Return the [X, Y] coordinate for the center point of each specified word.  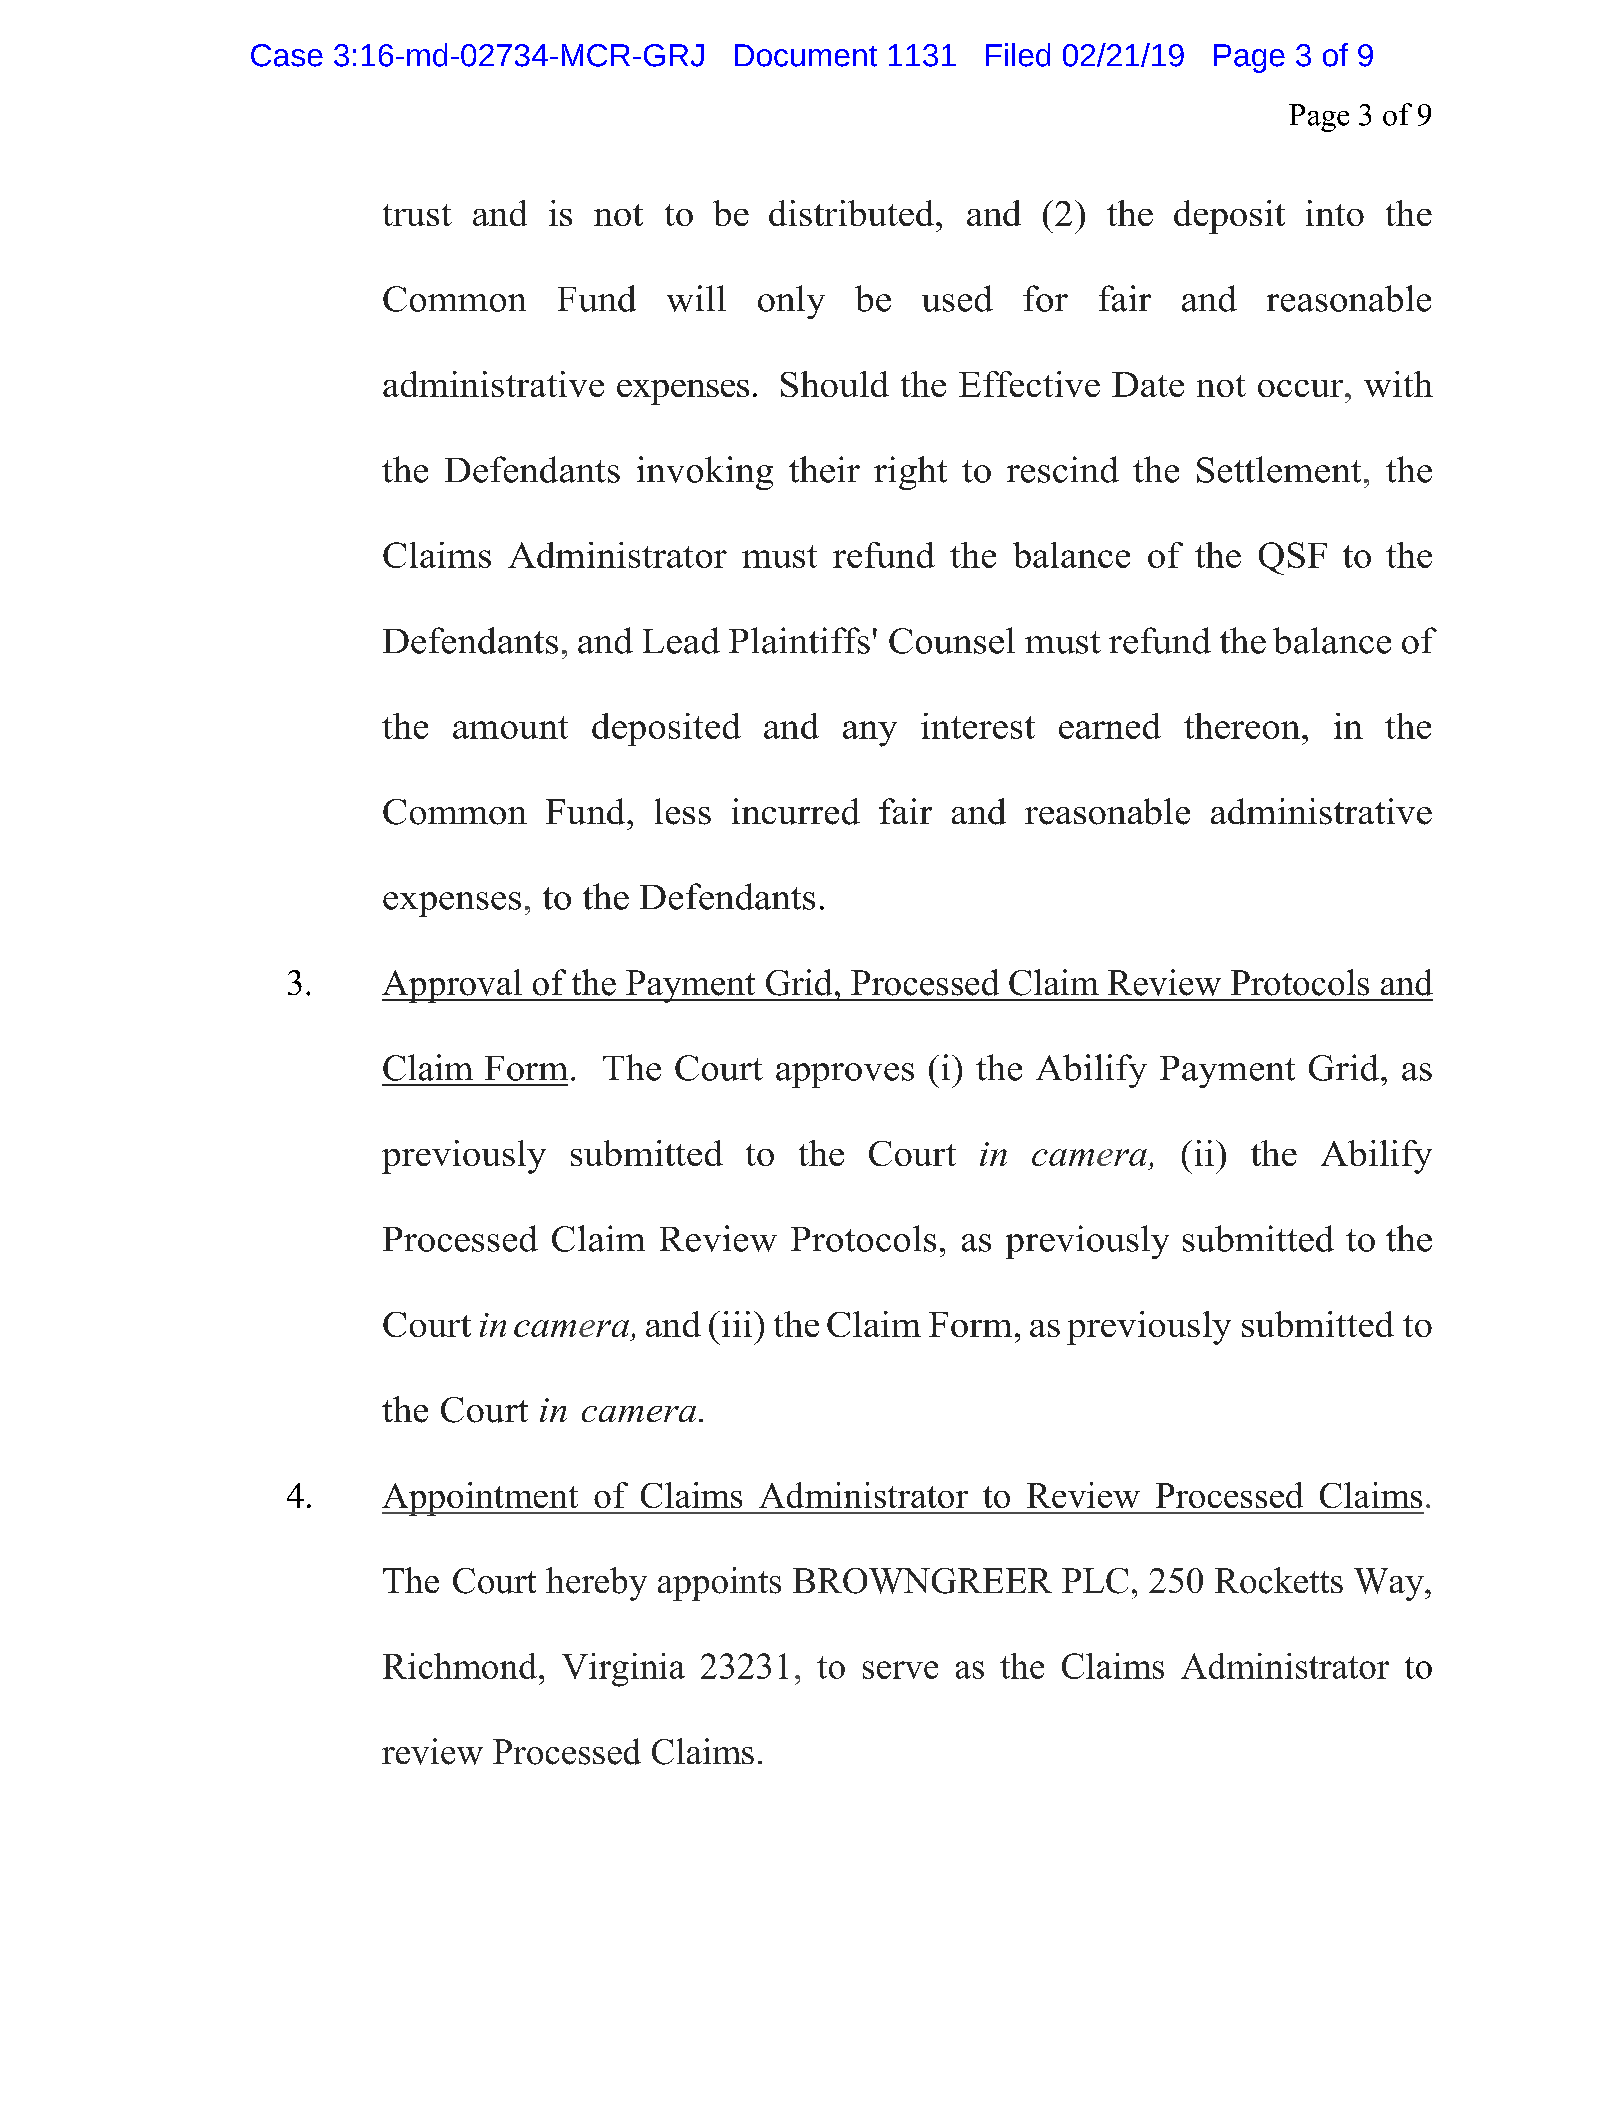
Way [1390, 1584]
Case [287, 55]
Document [806, 55]
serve [900, 1670]
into [1335, 213]
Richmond [461, 1666]
